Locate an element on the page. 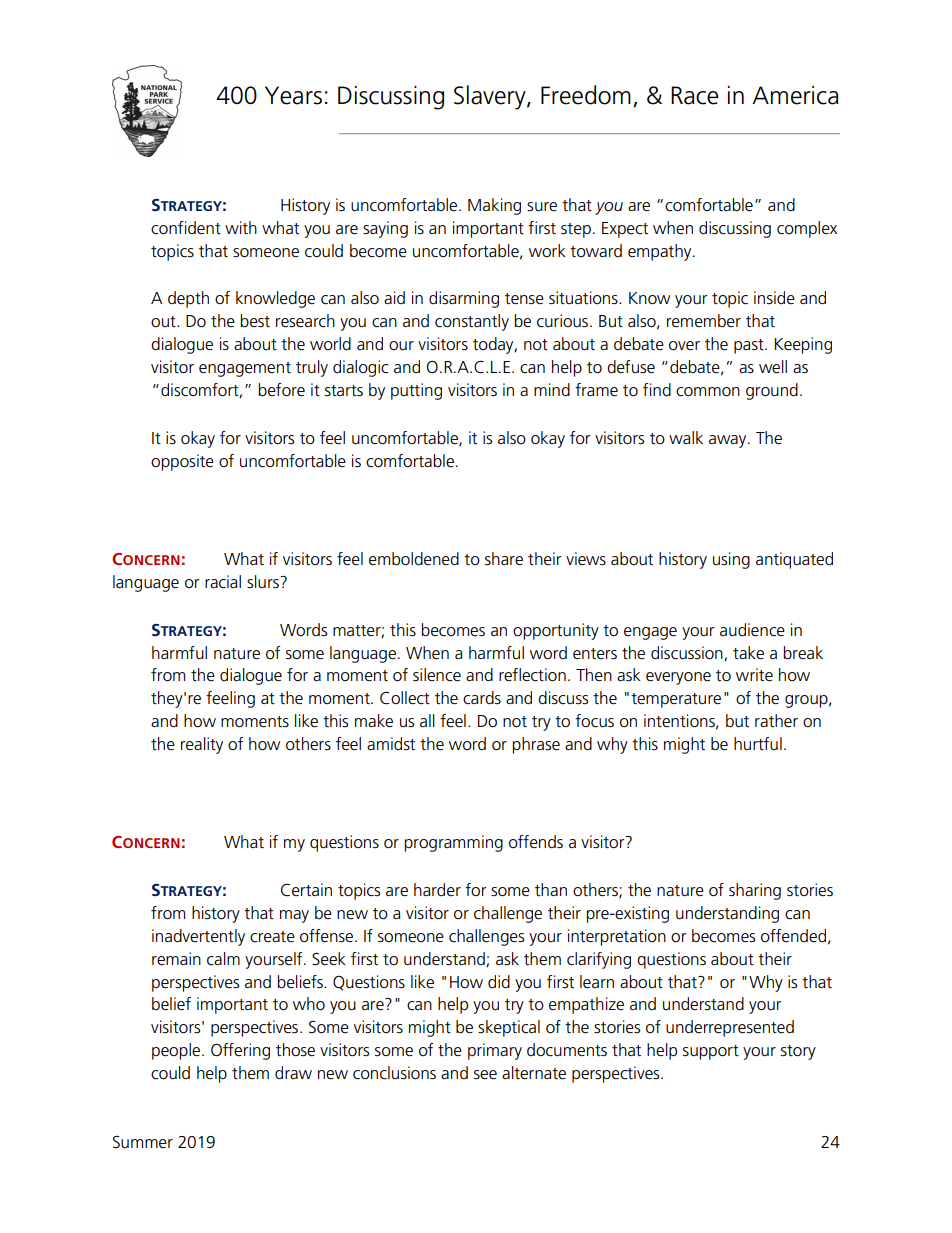 This image has height=1233, width=952. sharing is located at coordinates (755, 891).
